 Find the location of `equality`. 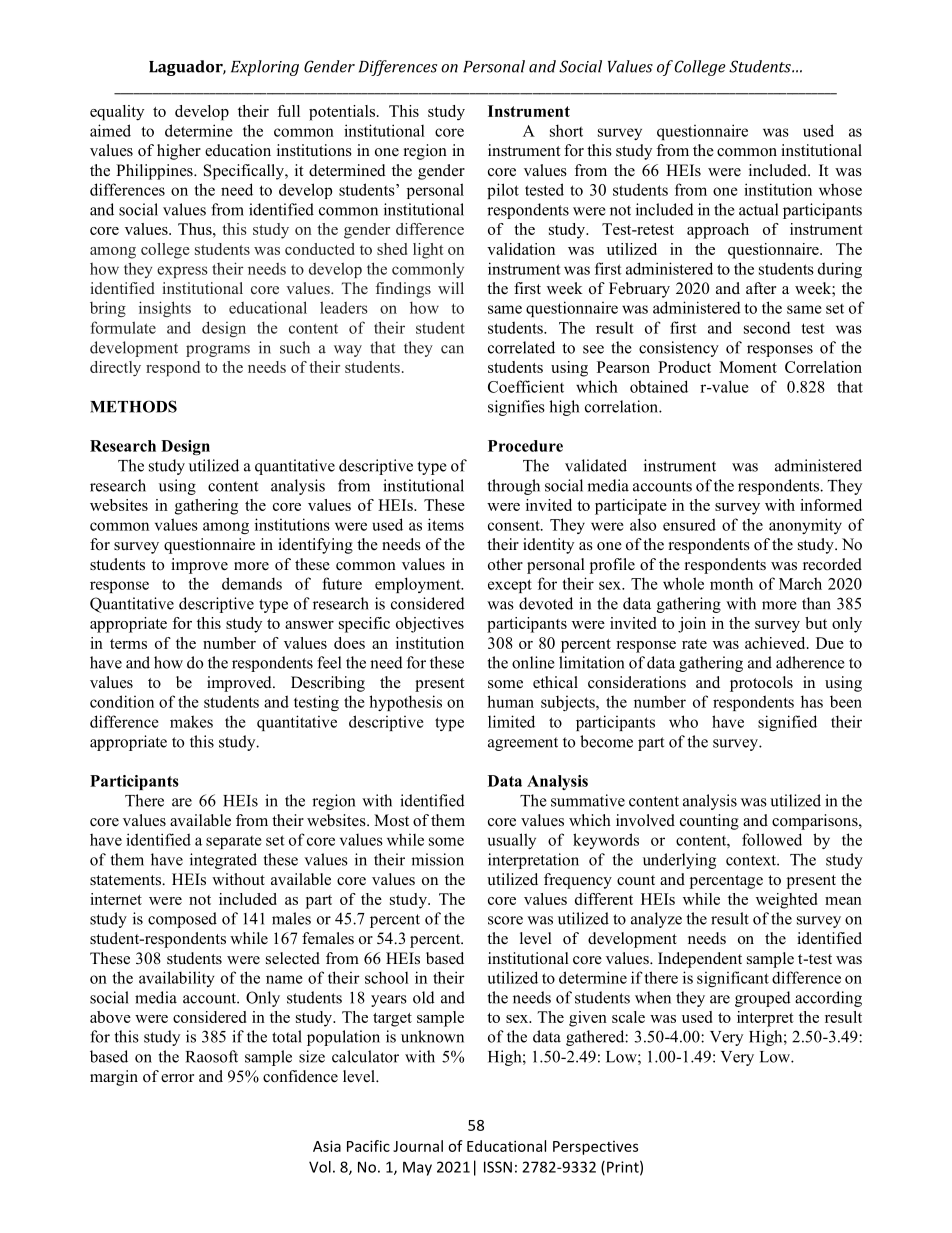

equality is located at coordinates (117, 113).
